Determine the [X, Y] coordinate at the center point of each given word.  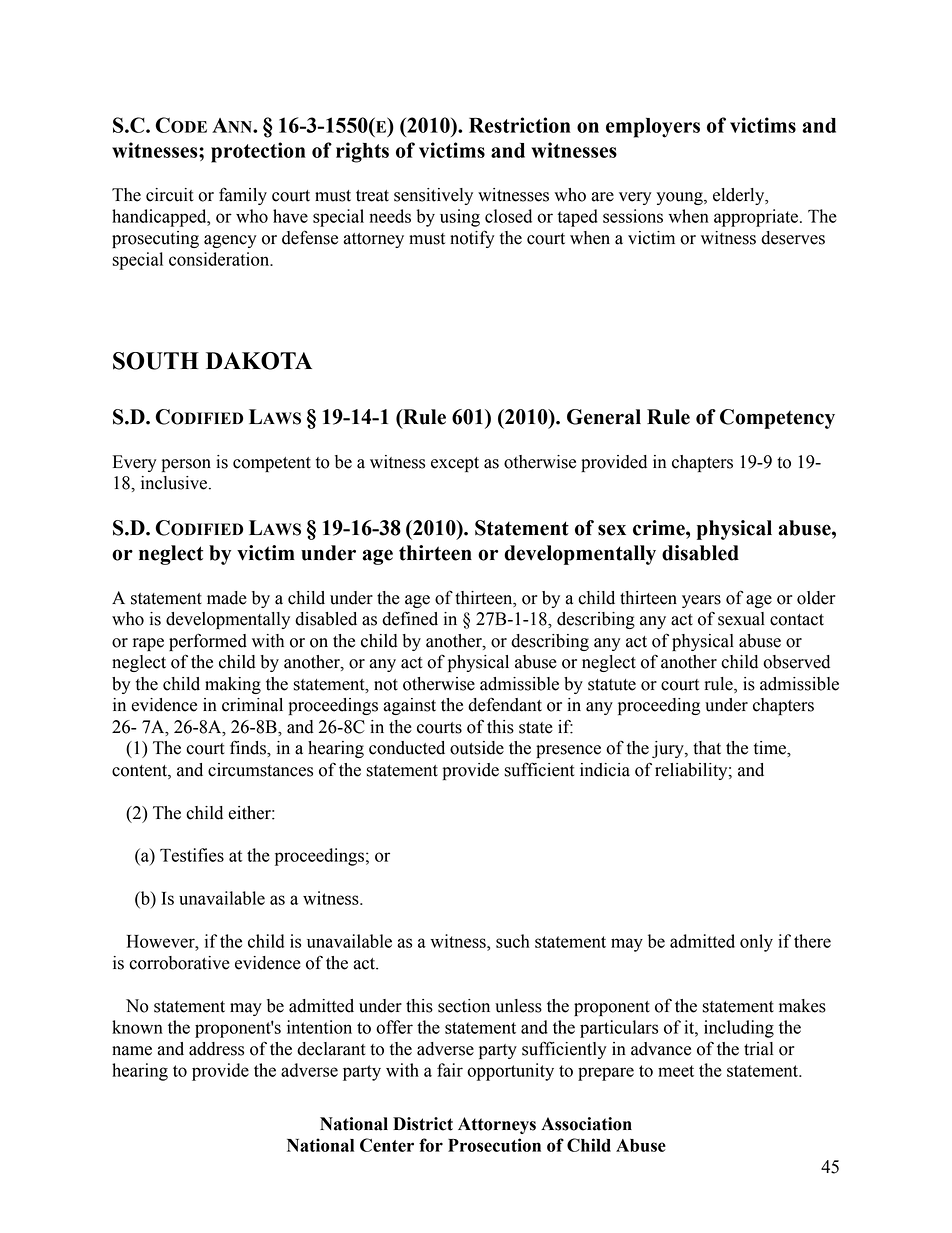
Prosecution [494, 1145]
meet [676, 1071]
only [756, 943]
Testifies [192, 855]
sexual [741, 619]
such [513, 941]
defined [410, 618]
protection [258, 152]
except [455, 464]
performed [208, 642]
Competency [777, 419]
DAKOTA [259, 361]
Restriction [520, 125]
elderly [740, 196]
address [216, 1049]
